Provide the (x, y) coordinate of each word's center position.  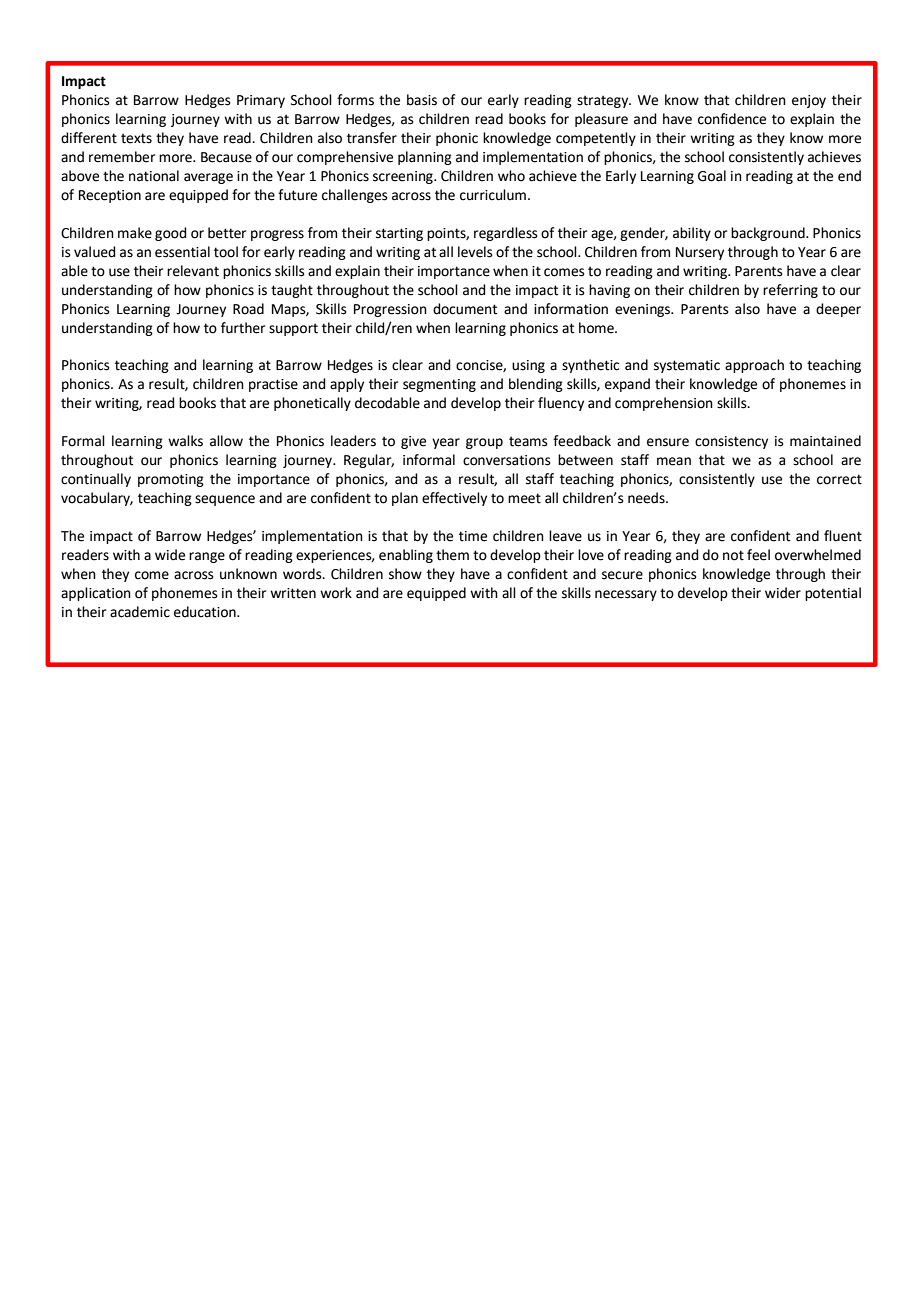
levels (475, 252)
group (484, 443)
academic (140, 612)
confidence (732, 119)
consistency (731, 442)
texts (136, 138)
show (405, 574)
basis (422, 100)
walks (185, 441)
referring (790, 291)
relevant (193, 271)
